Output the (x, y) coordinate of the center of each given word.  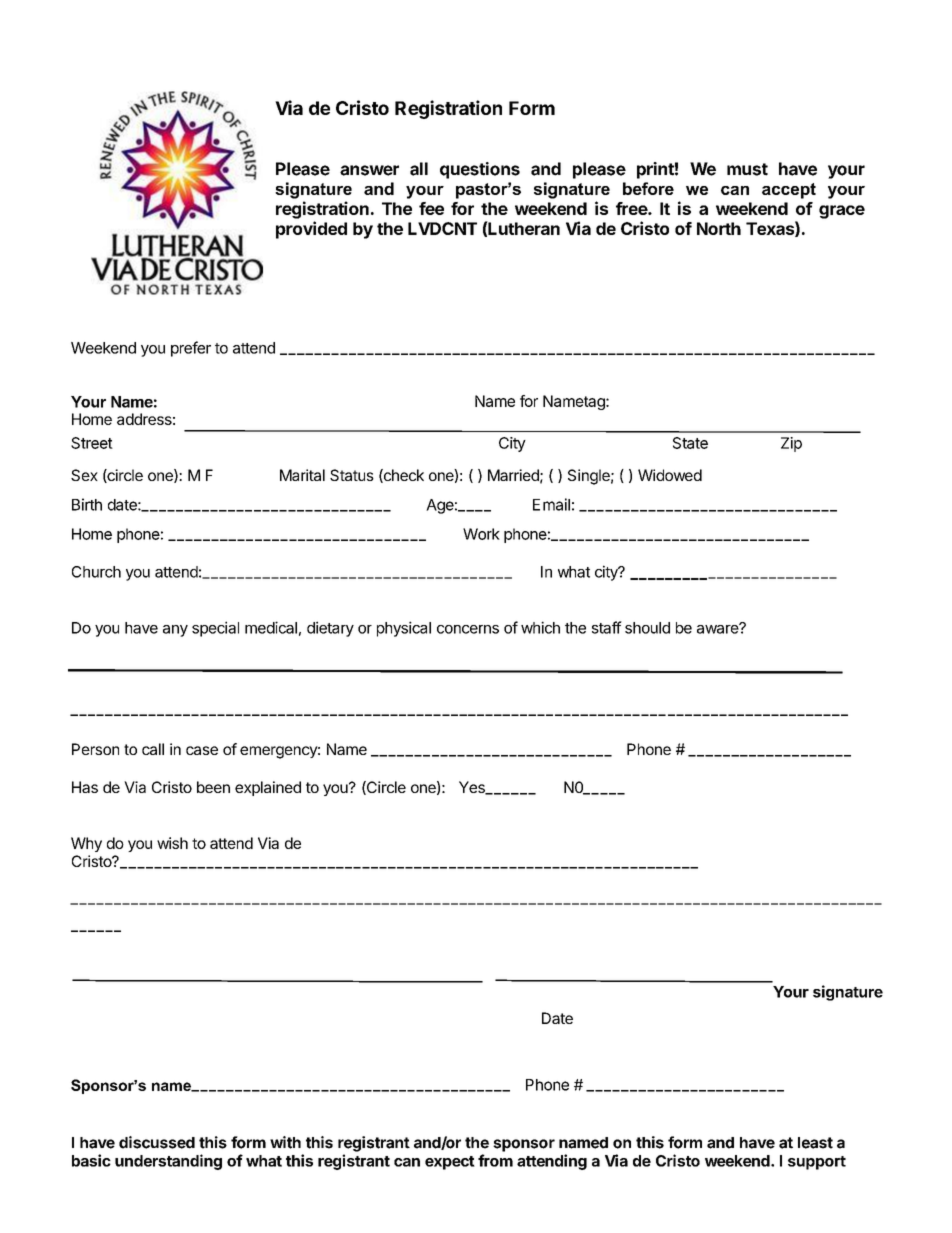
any (175, 631)
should (647, 628)
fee (431, 208)
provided (311, 230)
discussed (157, 1142)
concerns (468, 629)
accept (789, 191)
